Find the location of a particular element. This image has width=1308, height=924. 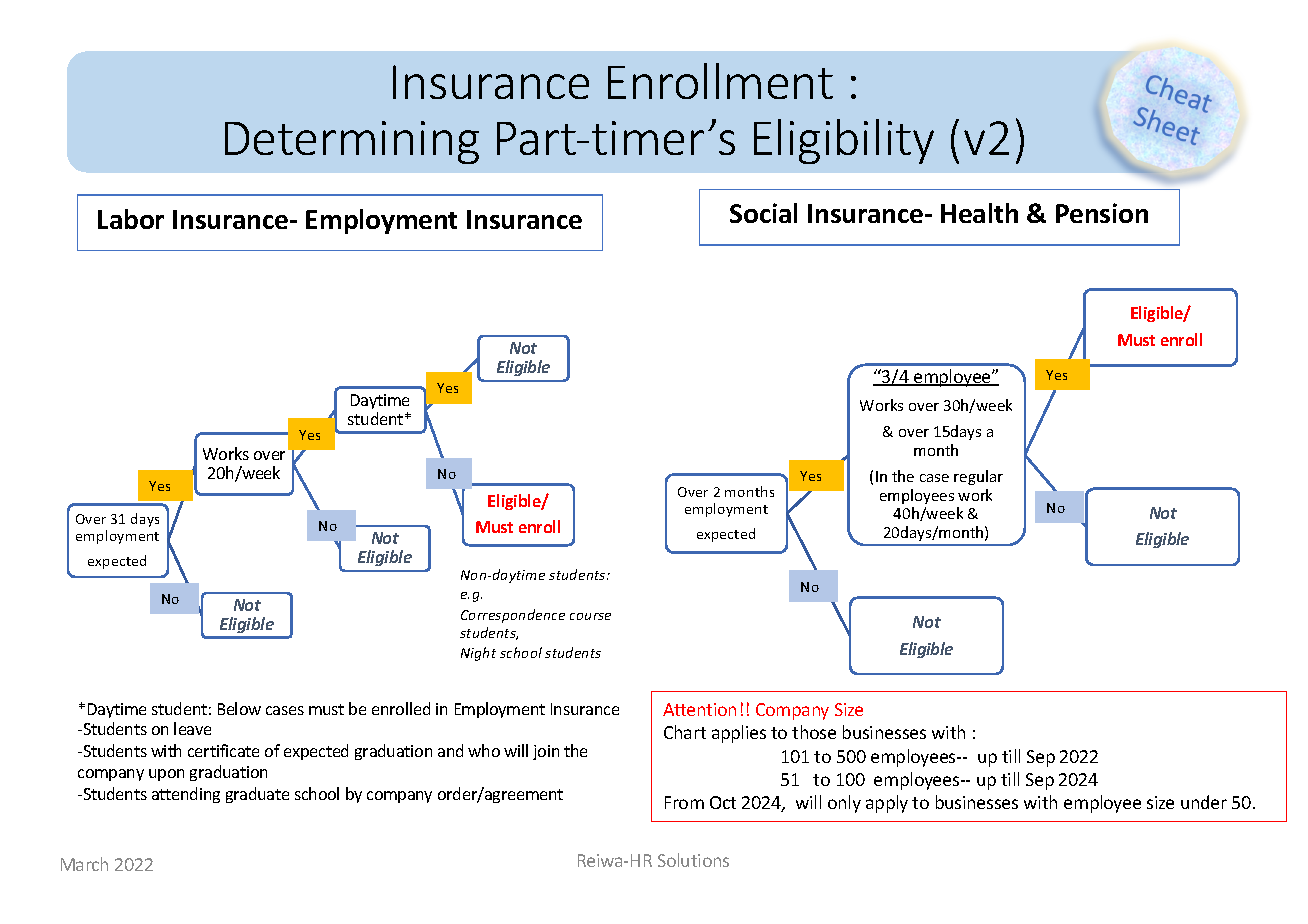

Labor is located at coordinates (131, 219).
